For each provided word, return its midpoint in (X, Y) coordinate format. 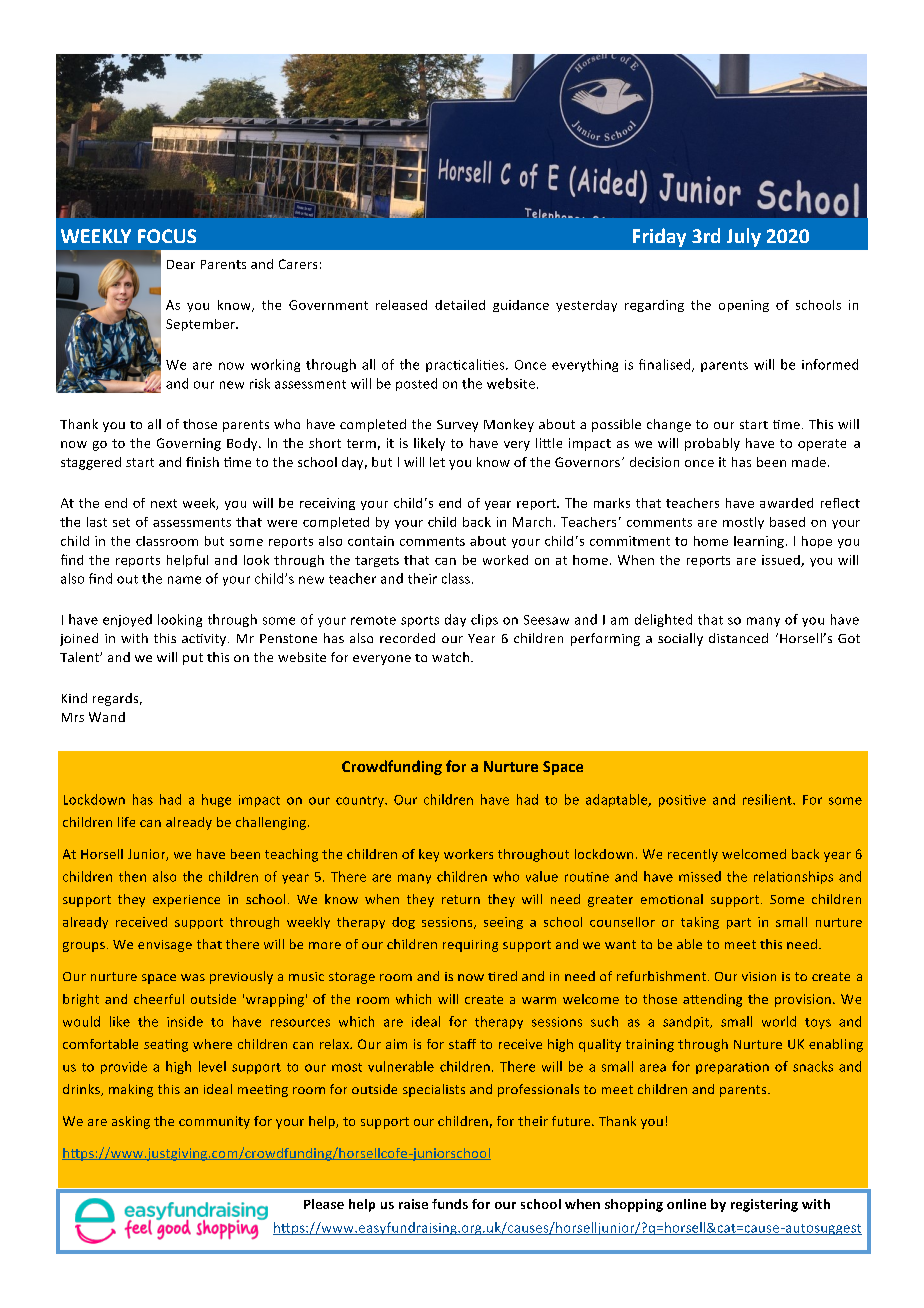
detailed (460, 305)
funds (450, 1204)
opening (744, 306)
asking (131, 1122)
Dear (181, 264)
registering (764, 1205)
